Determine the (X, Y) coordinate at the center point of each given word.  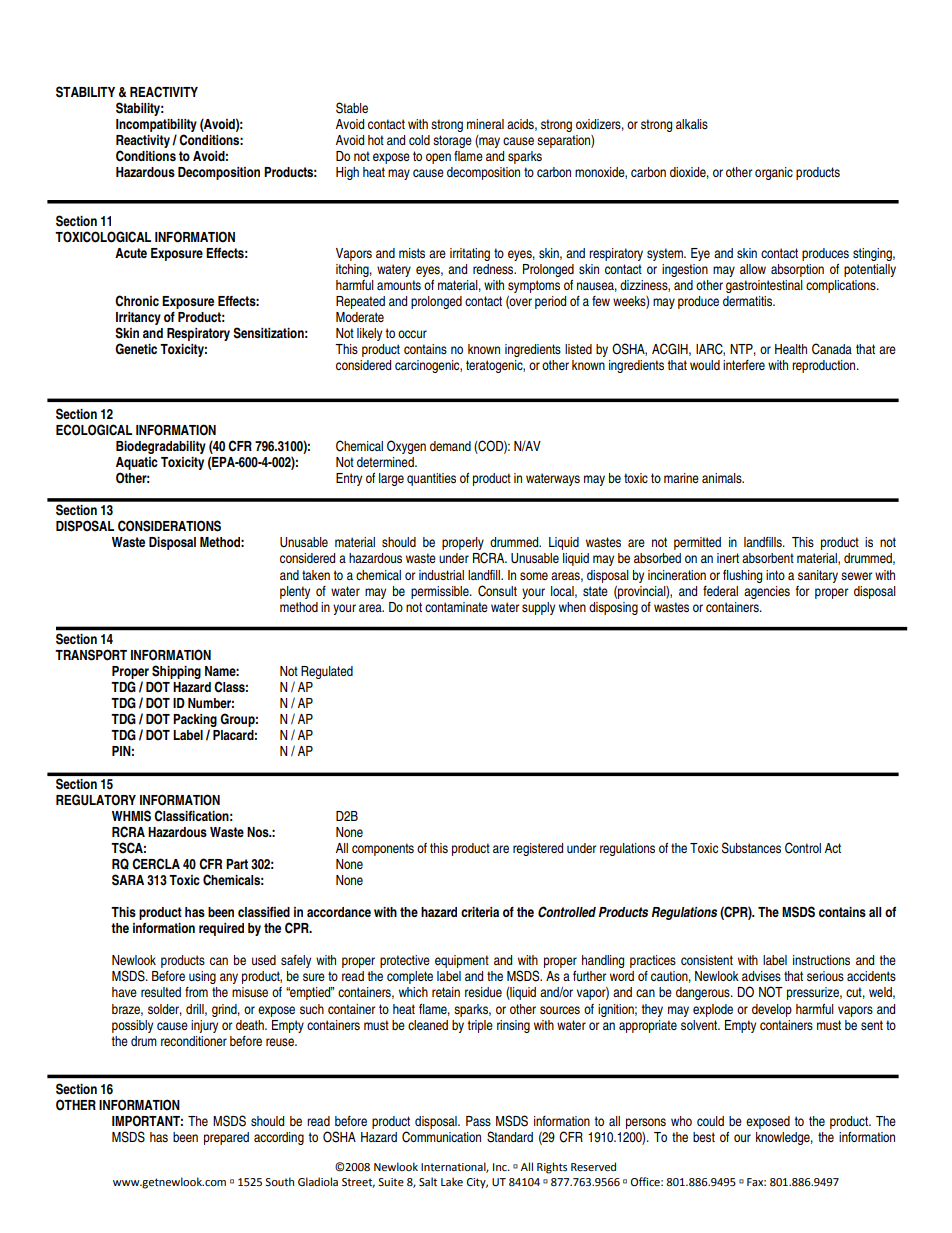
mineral (485, 124)
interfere (744, 365)
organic (774, 173)
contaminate (456, 607)
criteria (480, 912)
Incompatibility (156, 127)
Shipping (176, 672)
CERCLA (156, 864)
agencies (767, 592)
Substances (751, 848)
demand (450, 446)
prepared (226, 1138)
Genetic (136, 349)
